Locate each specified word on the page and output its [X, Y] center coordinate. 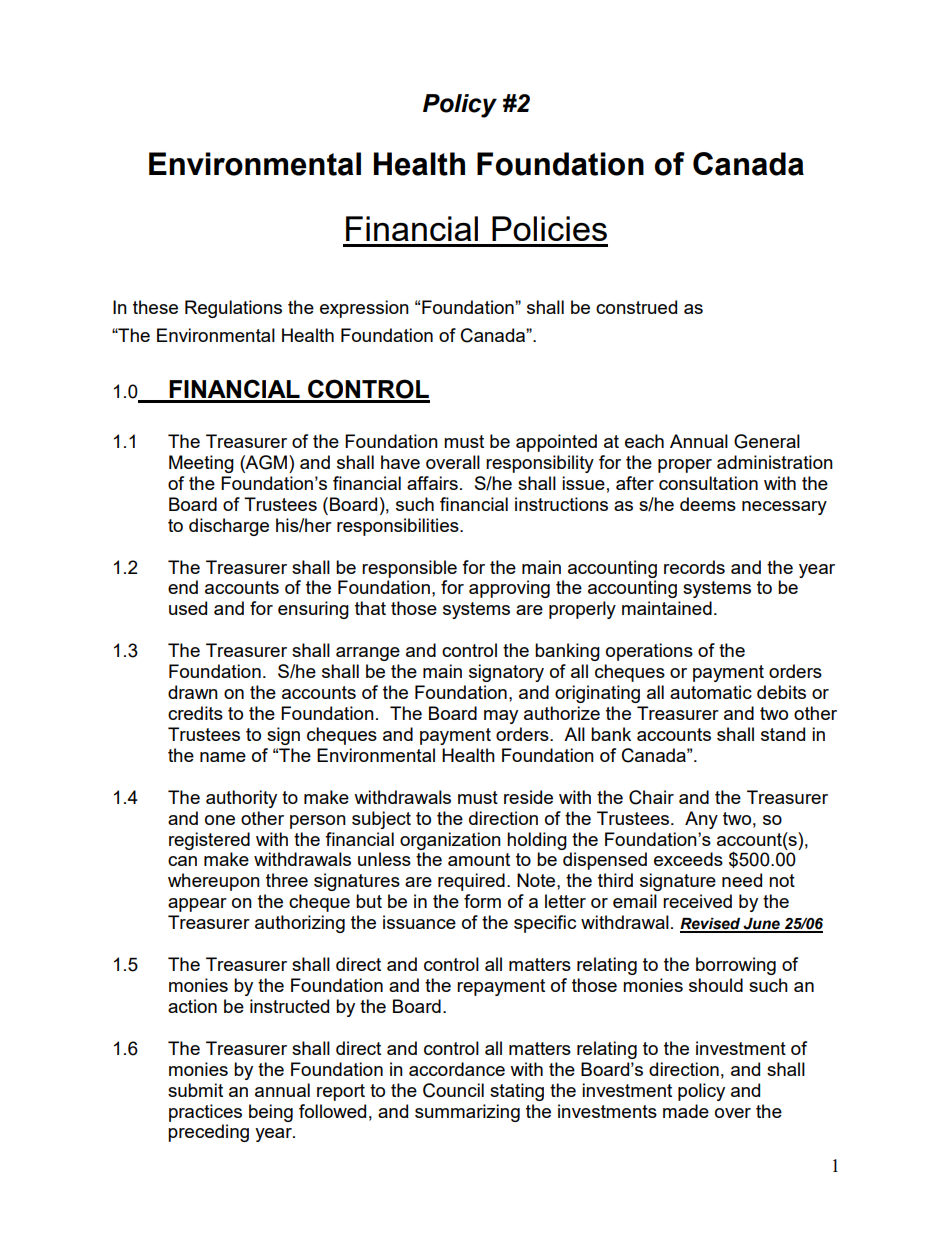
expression [364, 309]
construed [636, 307]
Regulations [233, 309]
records [694, 567]
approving [509, 589]
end [183, 587]
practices [205, 1113]
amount [479, 859]
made [686, 1111]
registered [209, 841]
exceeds [688, 859]
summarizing [467, 1113]
